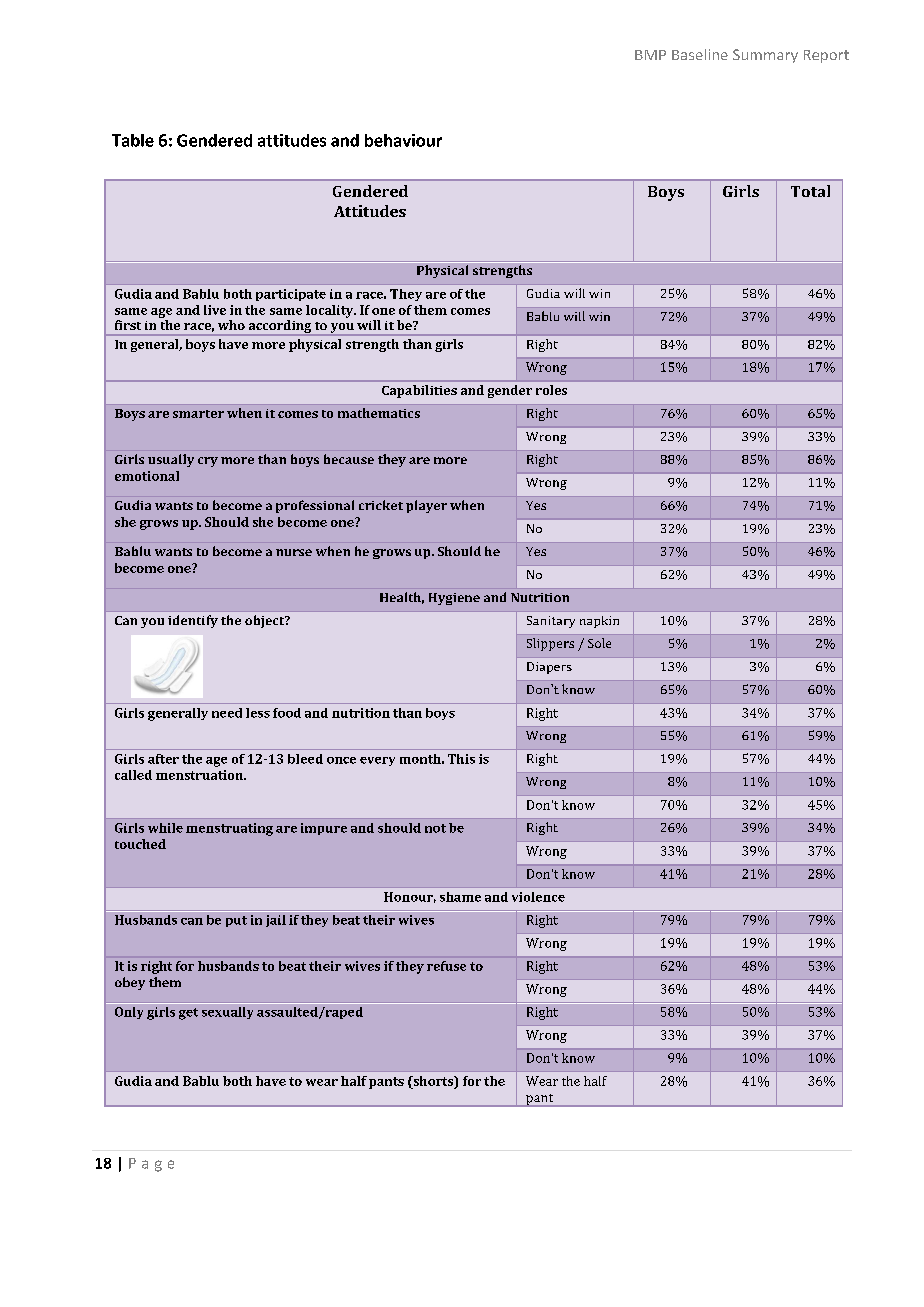  I want to click on locality, so click(331, 311).
